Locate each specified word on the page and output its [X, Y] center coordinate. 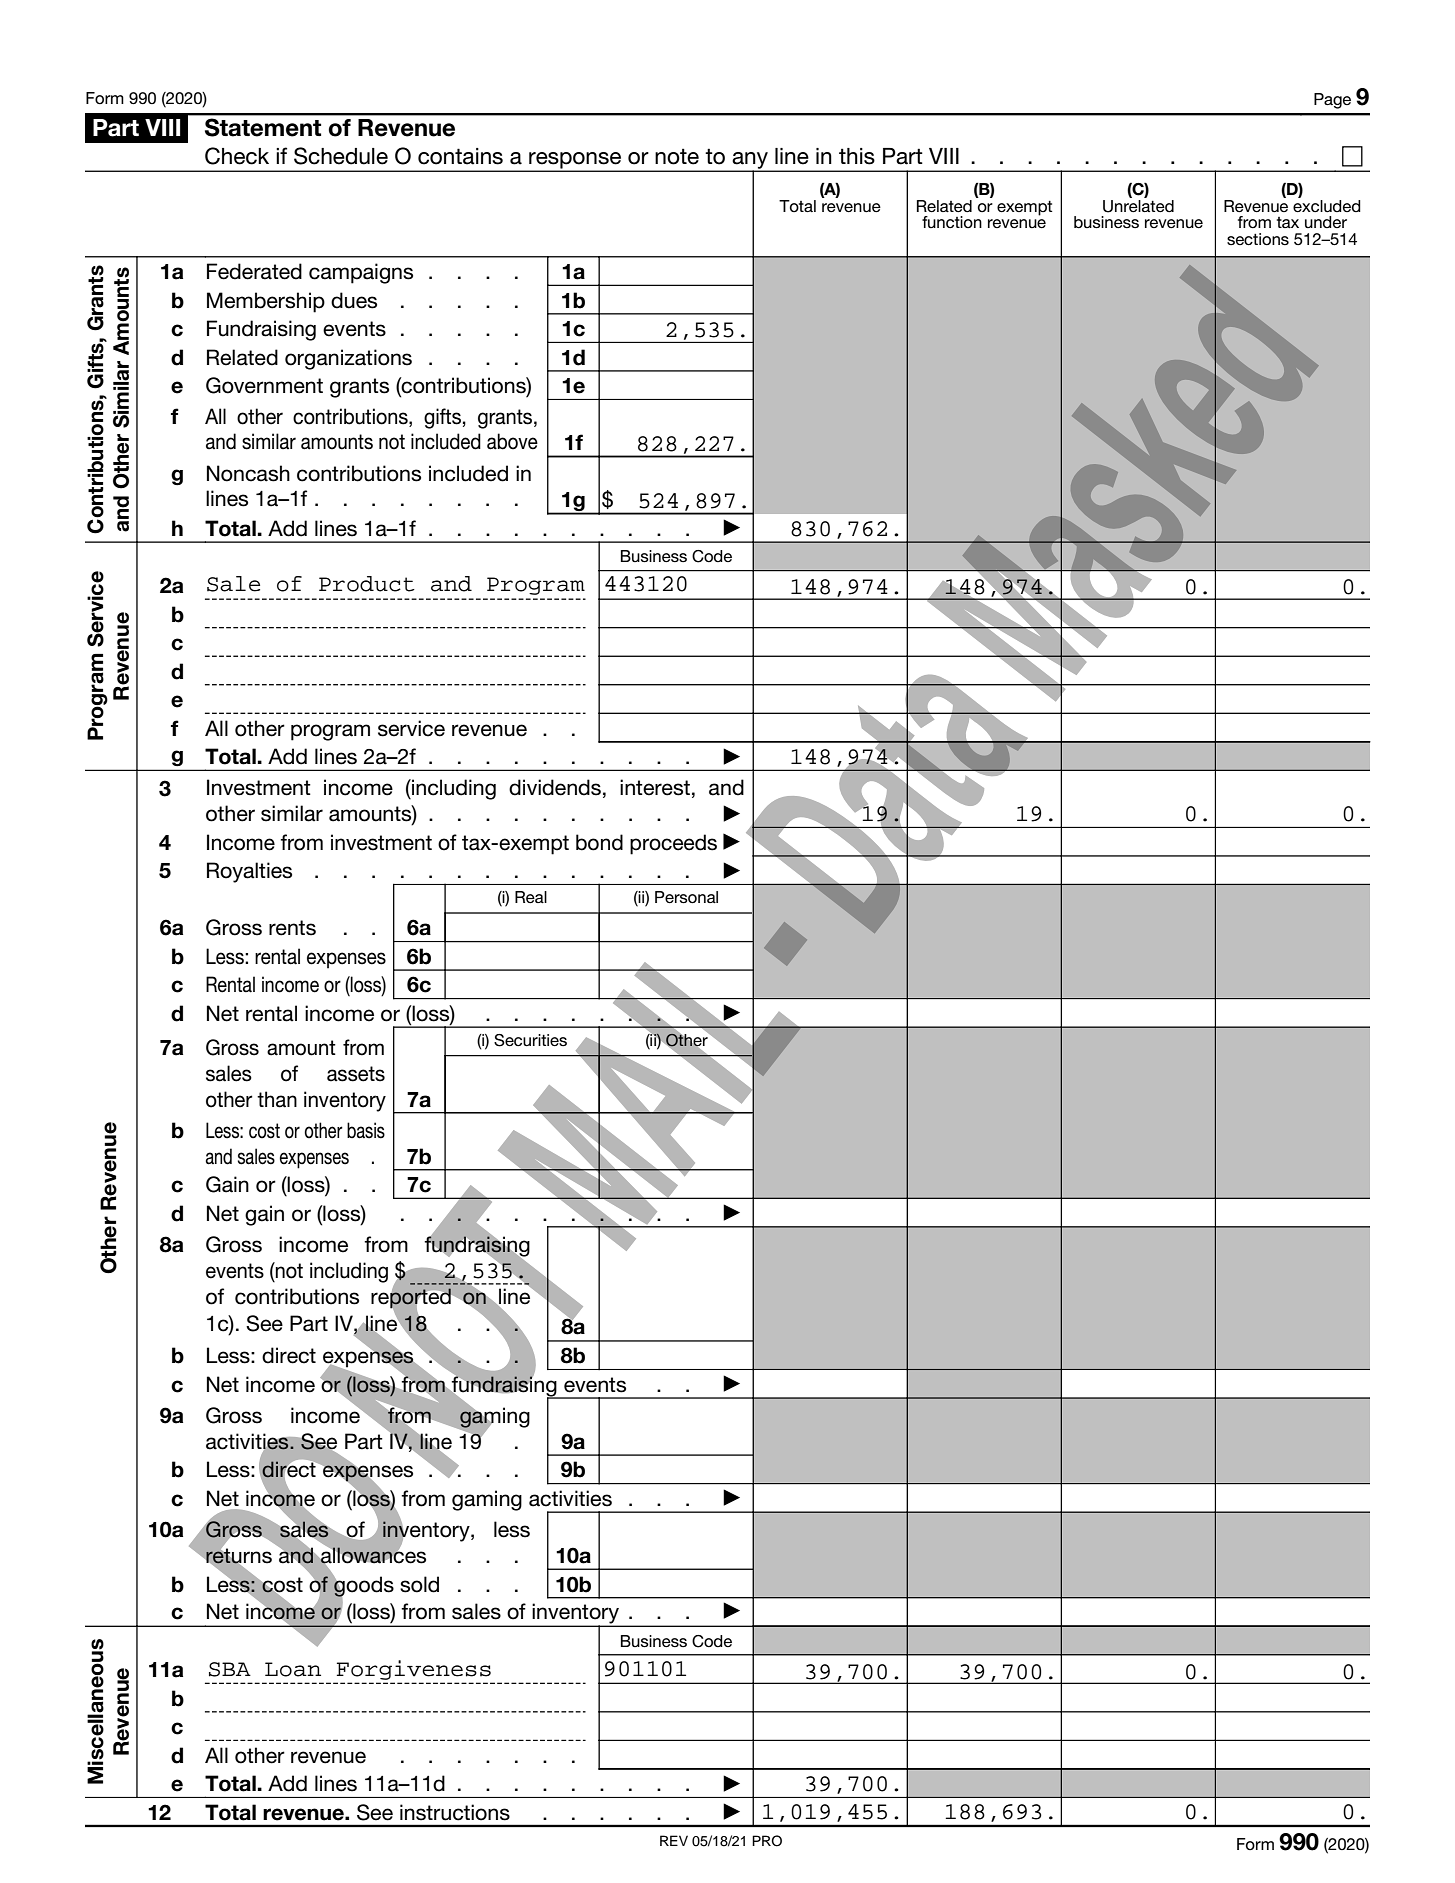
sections [1258, 239]
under [1326, 222]
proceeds [673, 844]
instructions [455, 1812]
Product [367, 584]
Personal [686, 897]
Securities [530, 1040]
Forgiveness [414, 1671]
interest [655, 787]
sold [419, 1584]
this [857, 156]
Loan [293, 1669]
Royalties [249, 872]
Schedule [341, 156]
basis [366, 1130]
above [512, 441]
